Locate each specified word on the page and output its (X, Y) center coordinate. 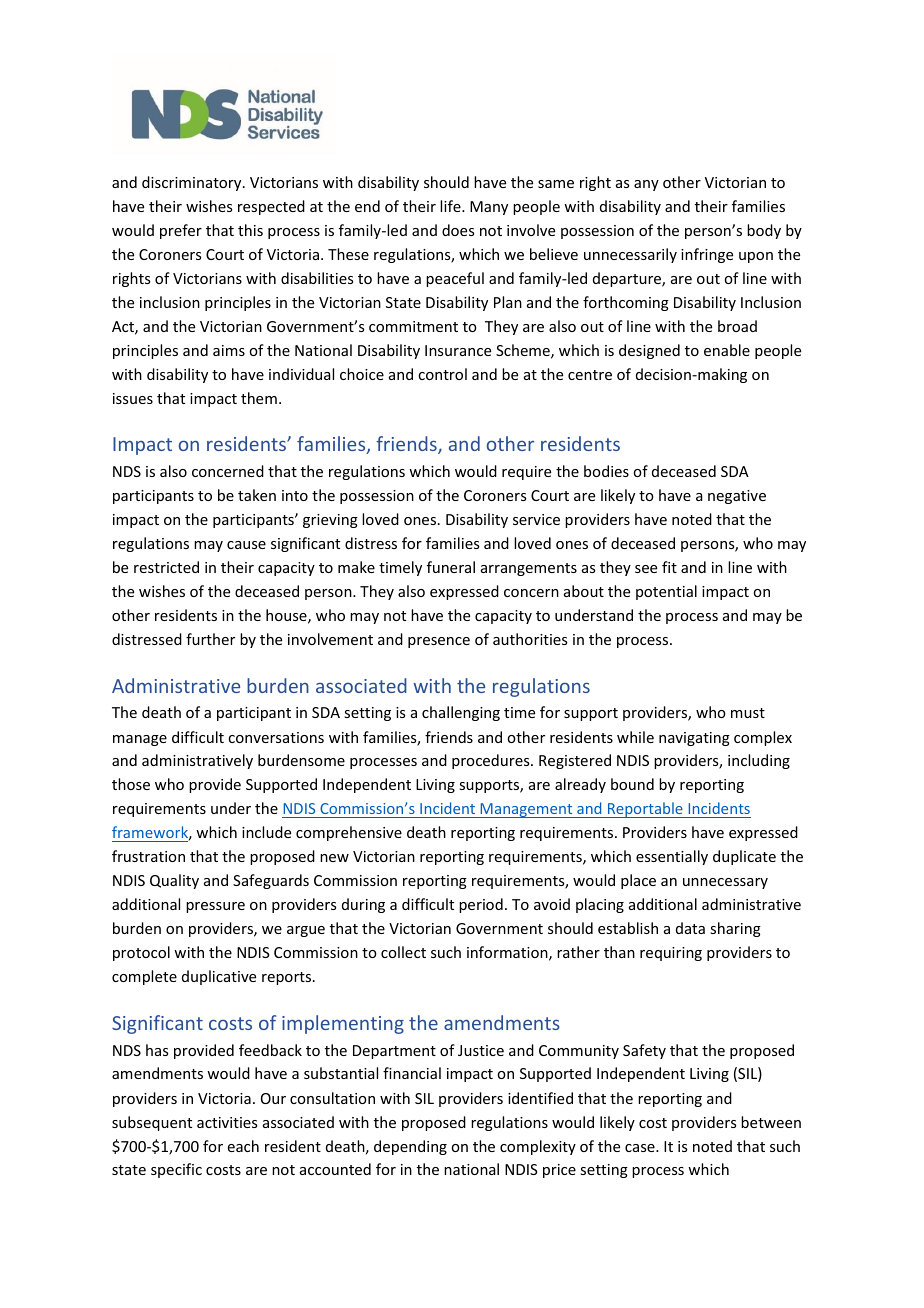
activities (227, 1122)
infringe (707, 255)
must (748, 713)
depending (410, 1147)
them (259, 398)
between (771, 1122)
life (451, 206)
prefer (181, 231)
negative (737, 497)
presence (439, 642)
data (690, 928)
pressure (215, 907)
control (442, 374)
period (481, 905)
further (210, 639)
